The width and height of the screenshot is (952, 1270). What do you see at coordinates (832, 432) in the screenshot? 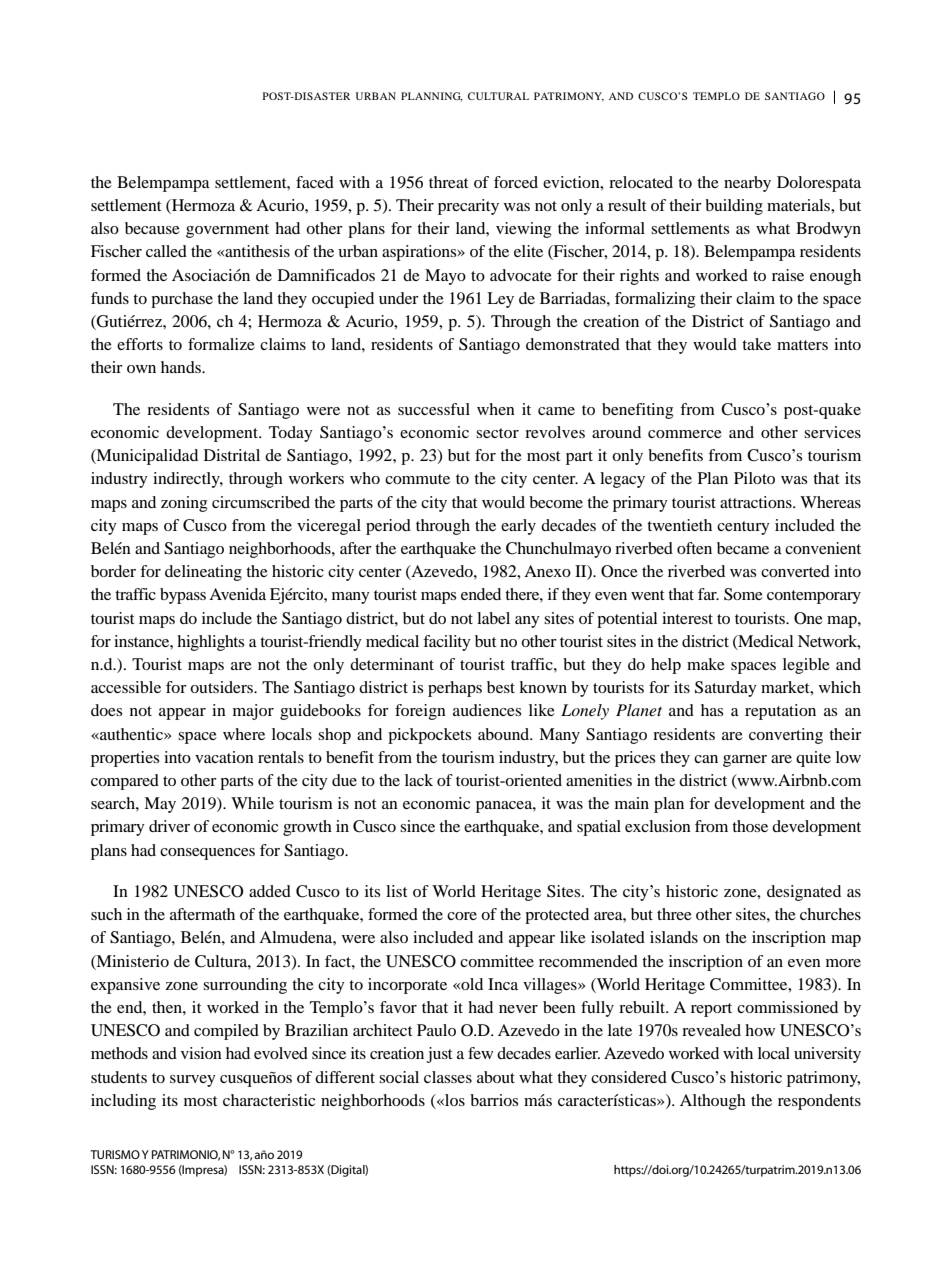
I see `services` at bounding box center [832, 432].
